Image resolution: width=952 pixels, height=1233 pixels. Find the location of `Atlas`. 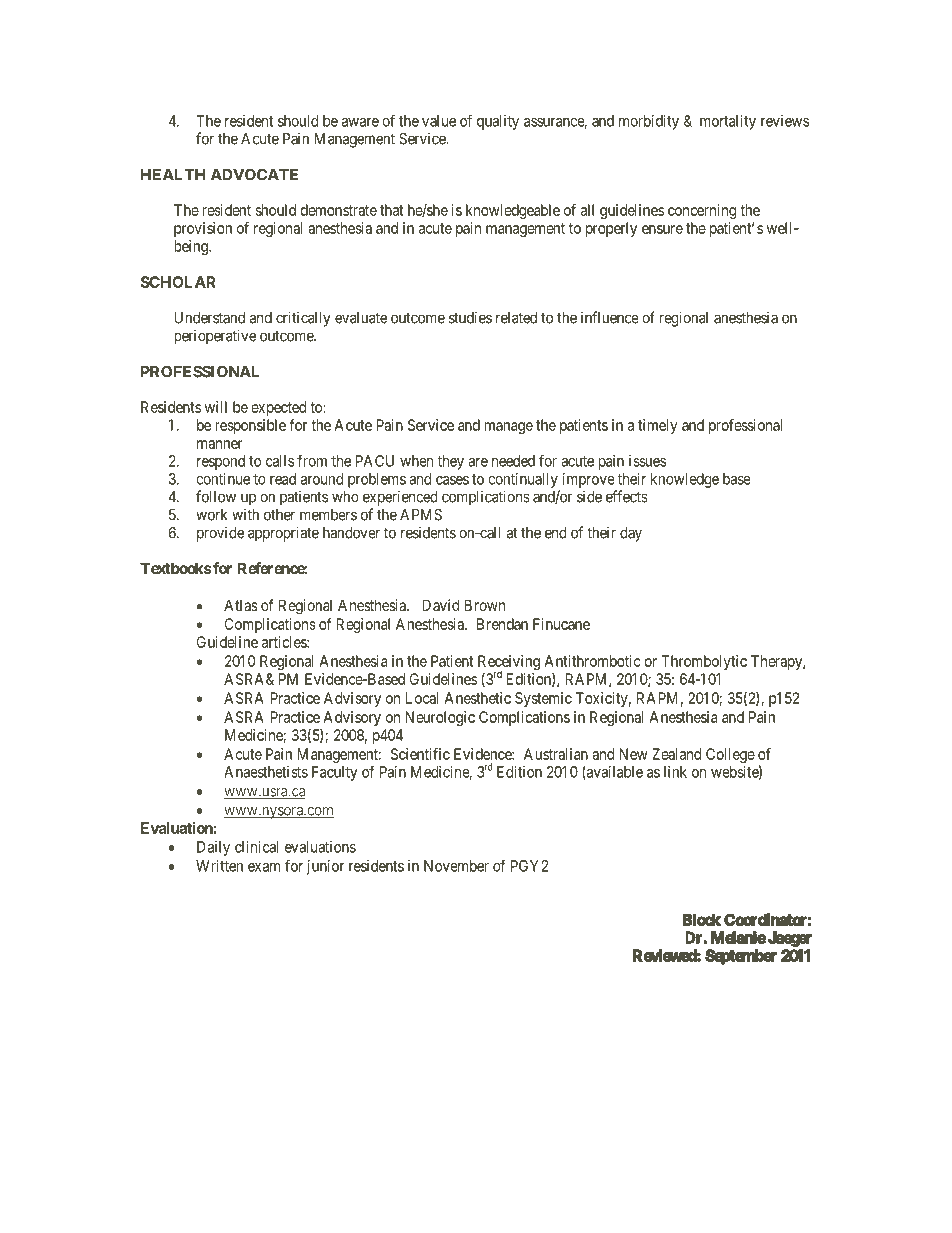

Atlas is located at coordinates (241, 605).
